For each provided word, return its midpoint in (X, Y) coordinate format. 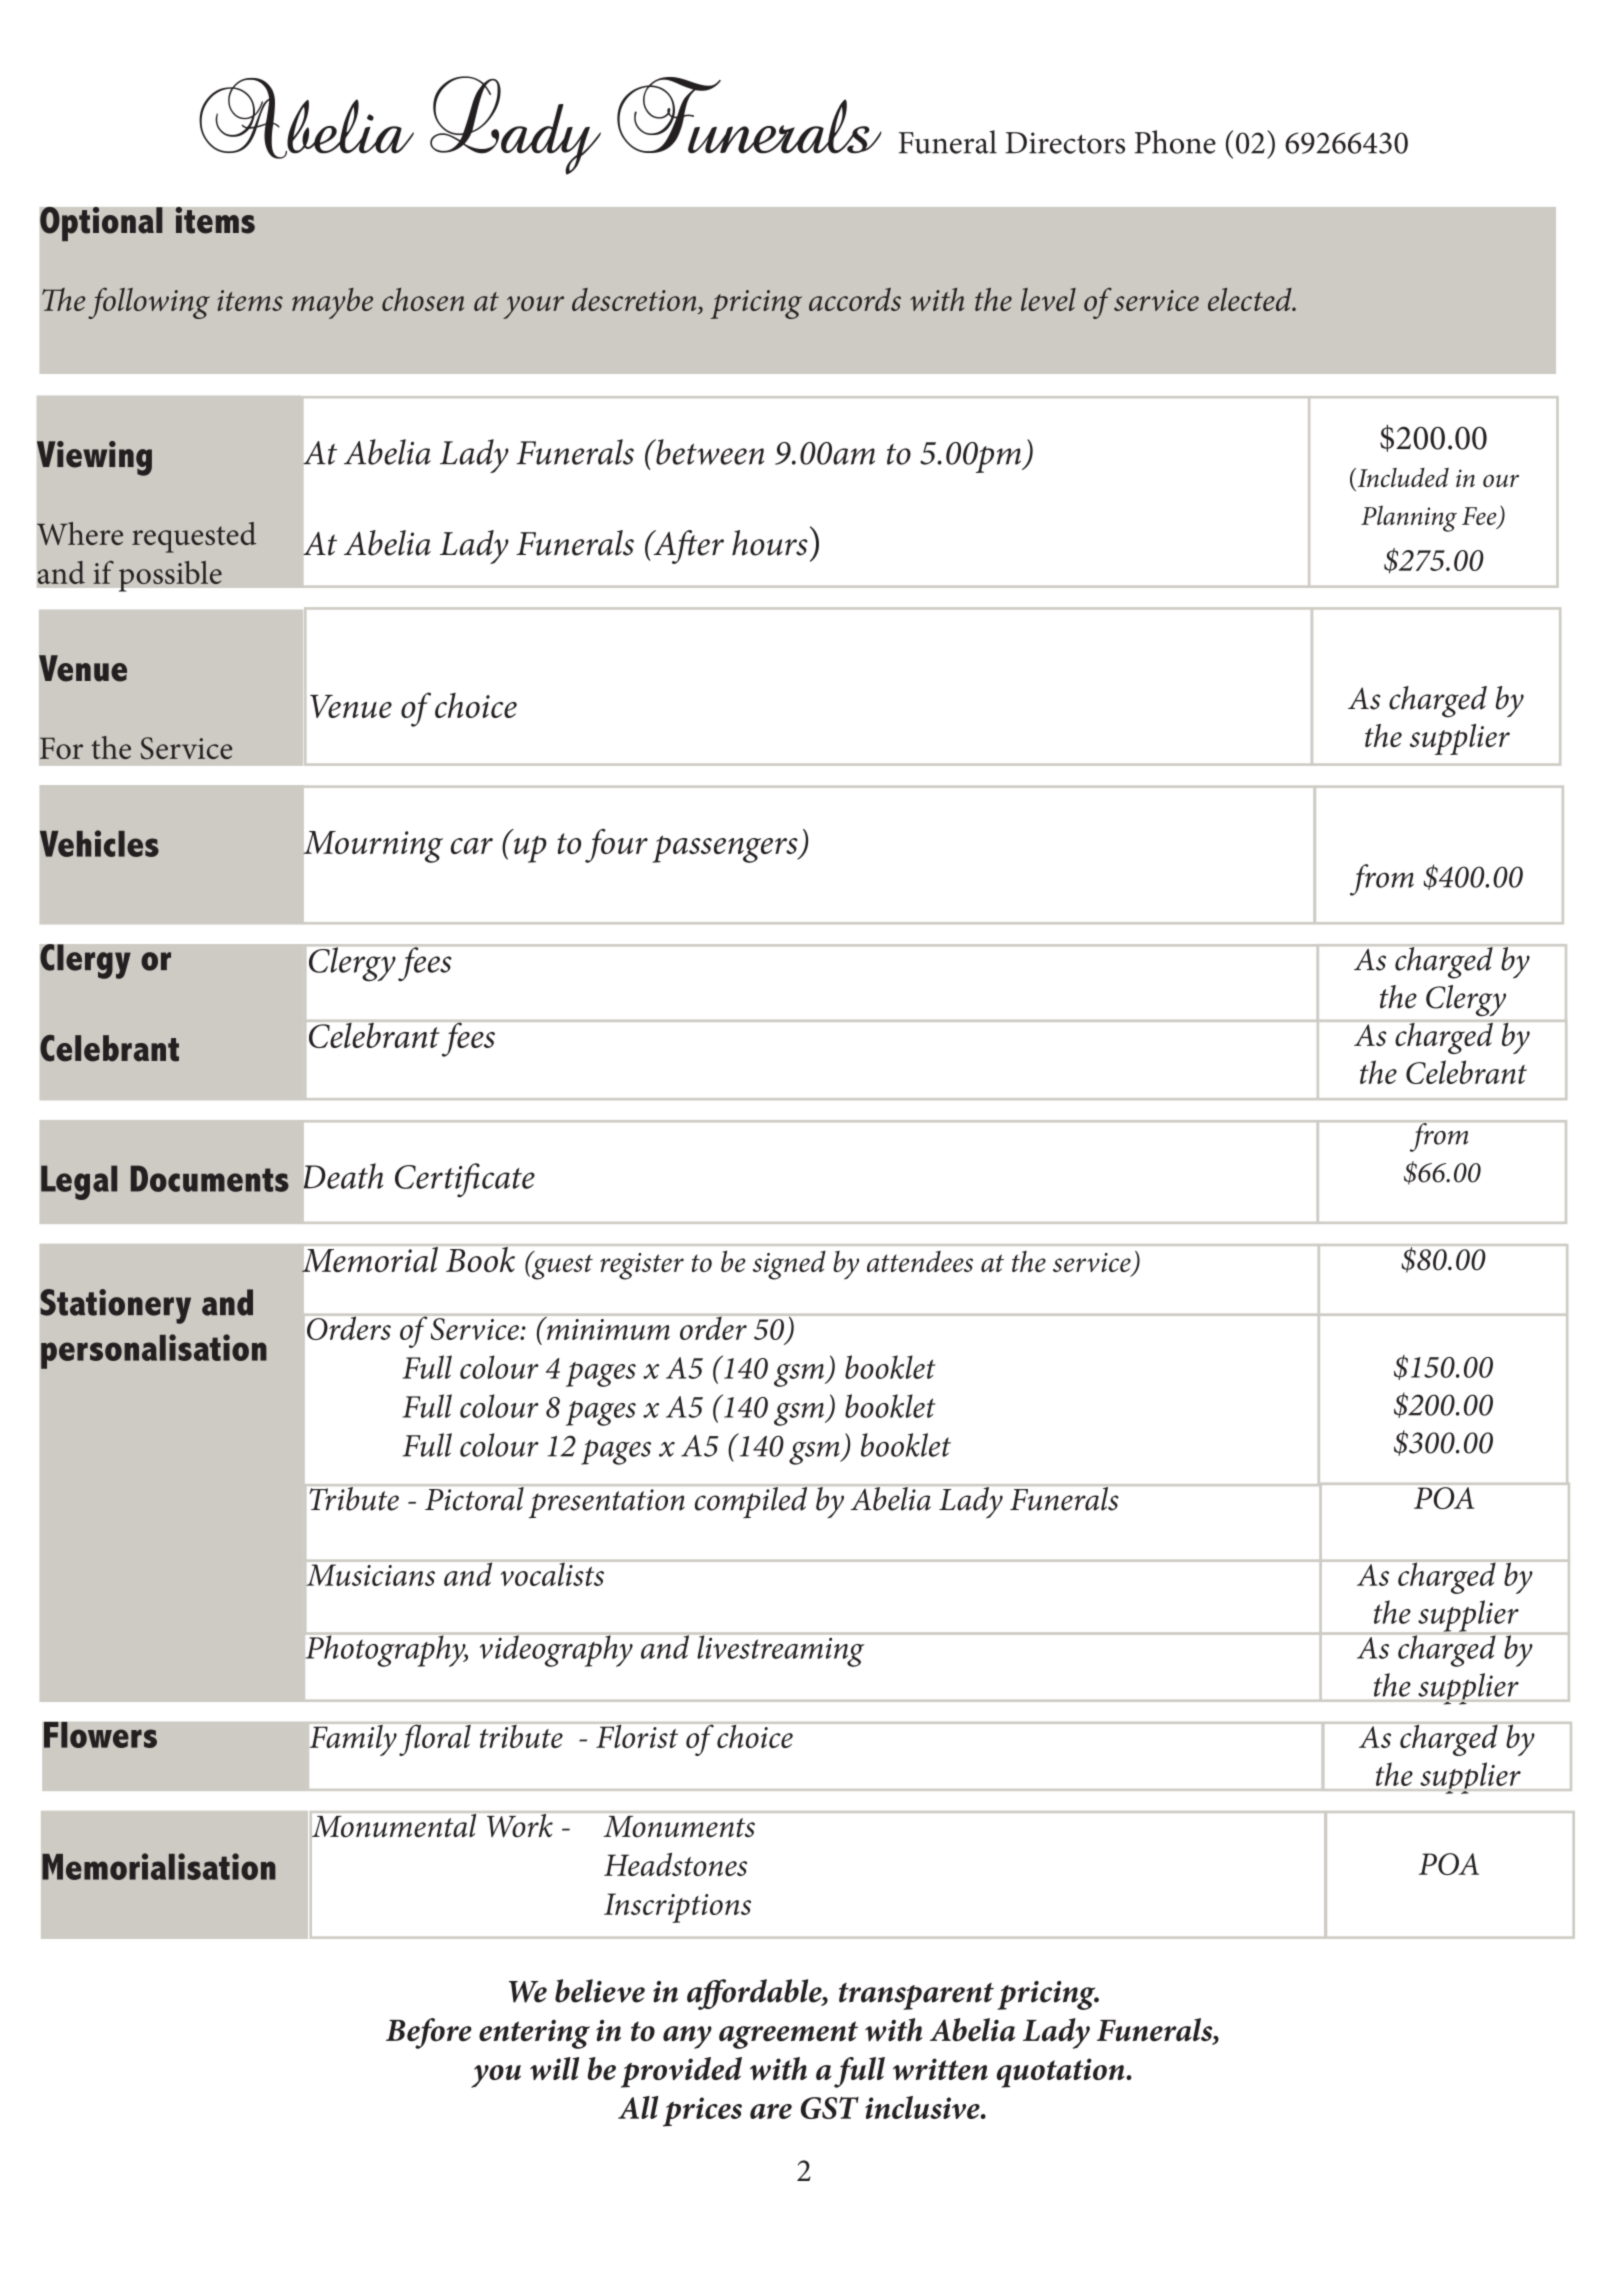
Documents (210, 1178)
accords (855, 299)
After (687, 547)
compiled (751, 1502)
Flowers (100, 1735)
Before (429, 2033)
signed (789, 1265)
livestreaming (781, 1650)
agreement (788, 2035)
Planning (1409, 518)
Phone (1175, 142)
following (149, 303)
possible (170, 576)
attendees (920, 1261)
